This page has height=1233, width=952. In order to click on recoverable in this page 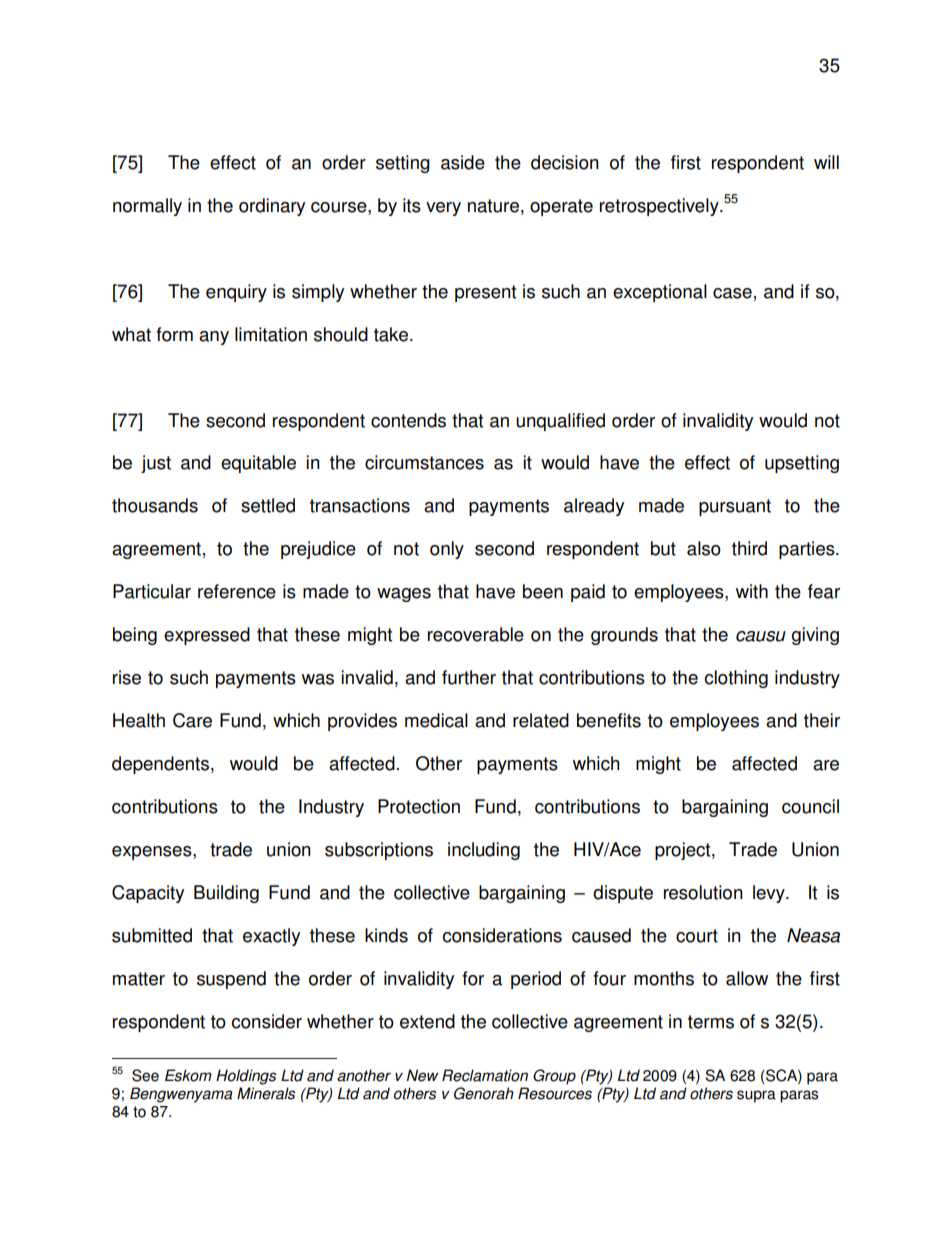, I will do `click(476, 634)`.
